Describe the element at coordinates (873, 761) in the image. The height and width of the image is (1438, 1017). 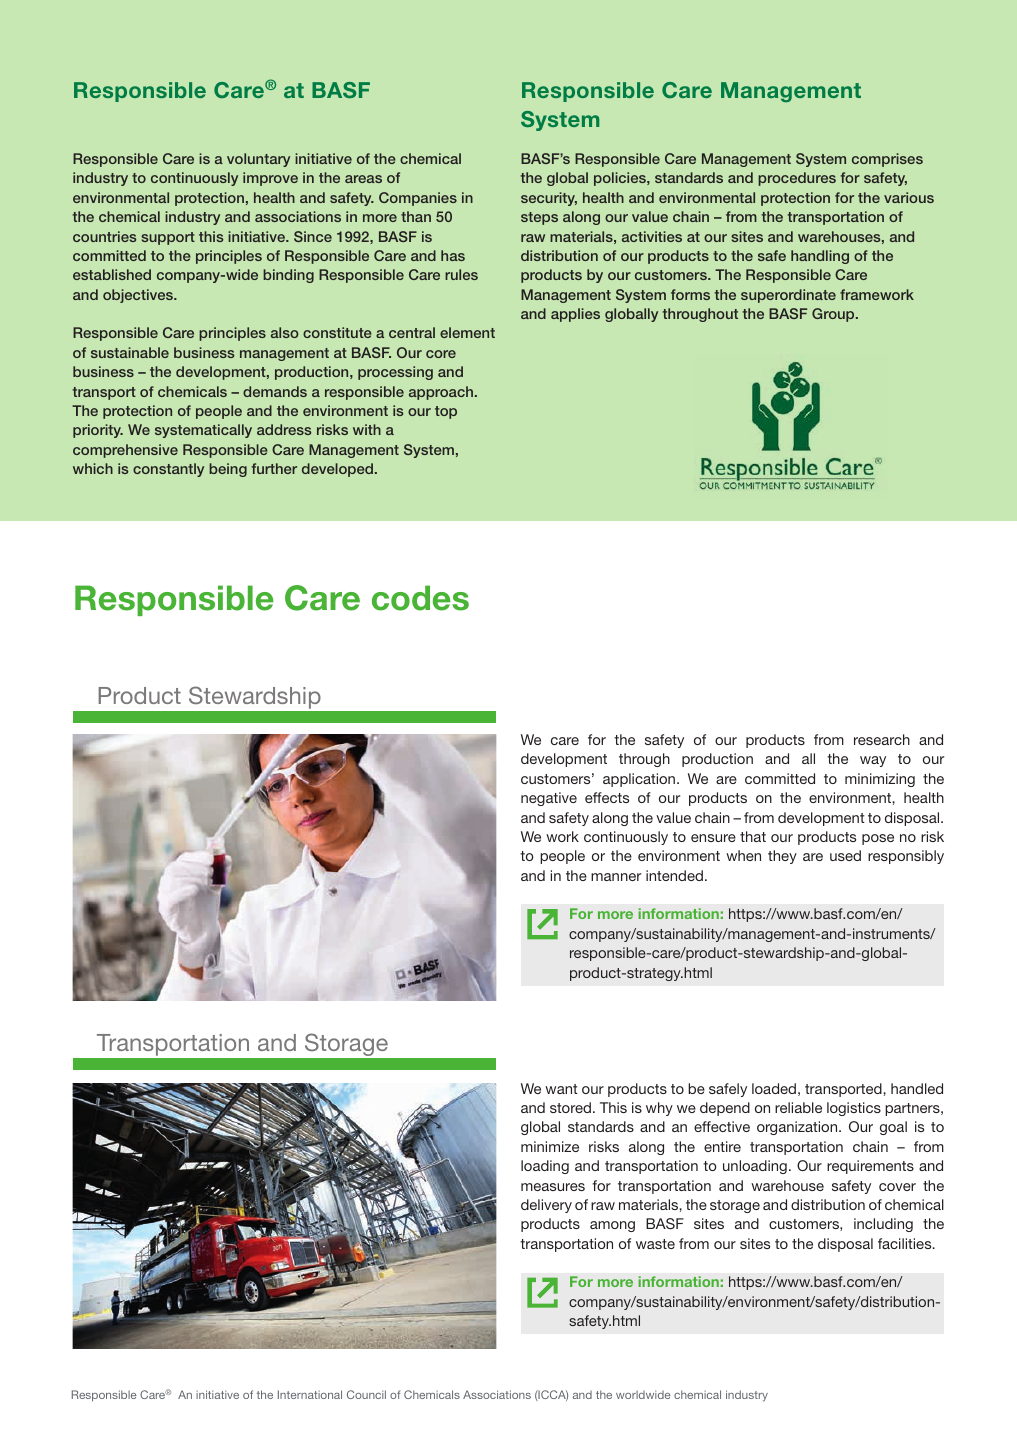
I see `way` at that location.
